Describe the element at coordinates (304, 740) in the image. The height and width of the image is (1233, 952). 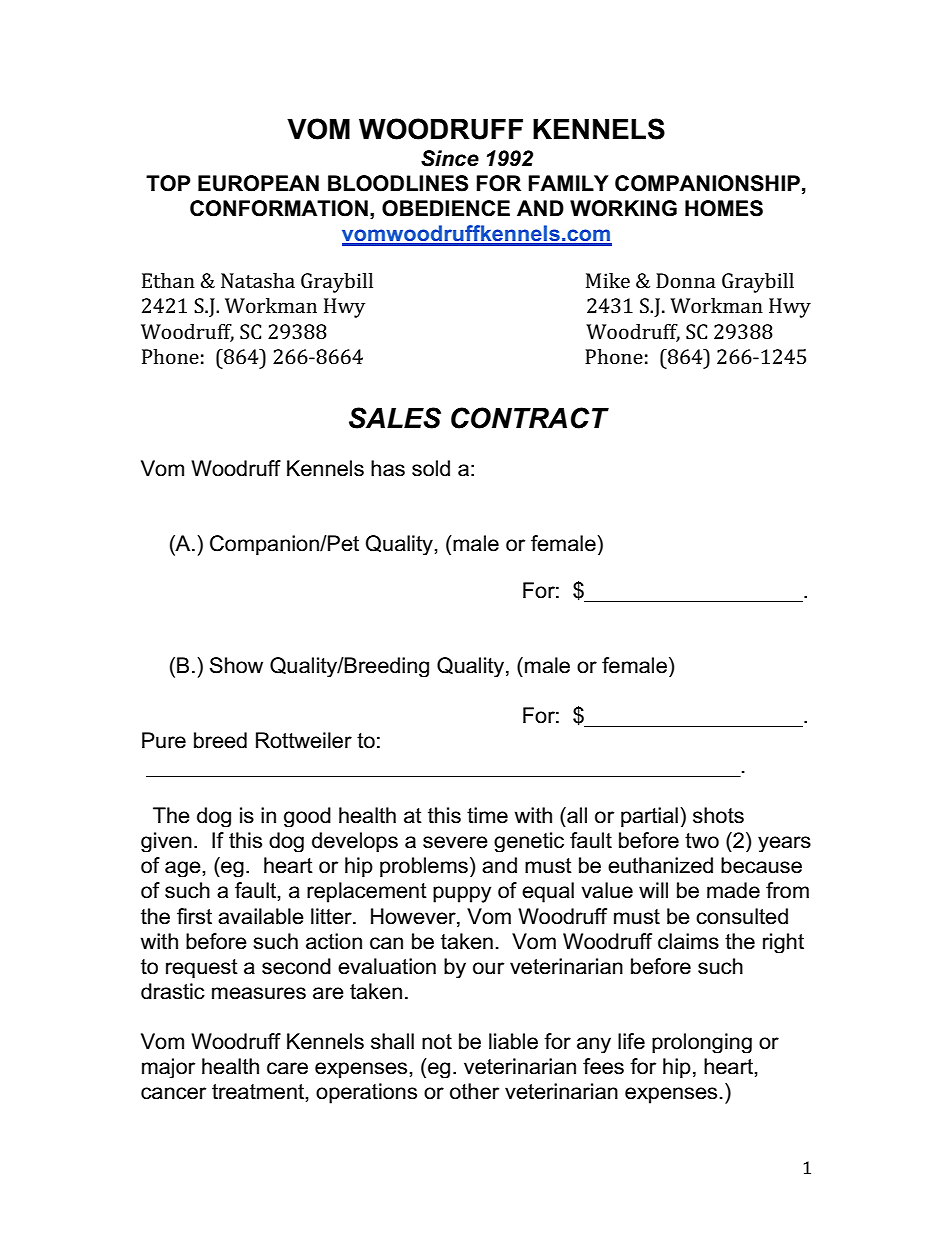
I see `Rottweiler` at that location.
